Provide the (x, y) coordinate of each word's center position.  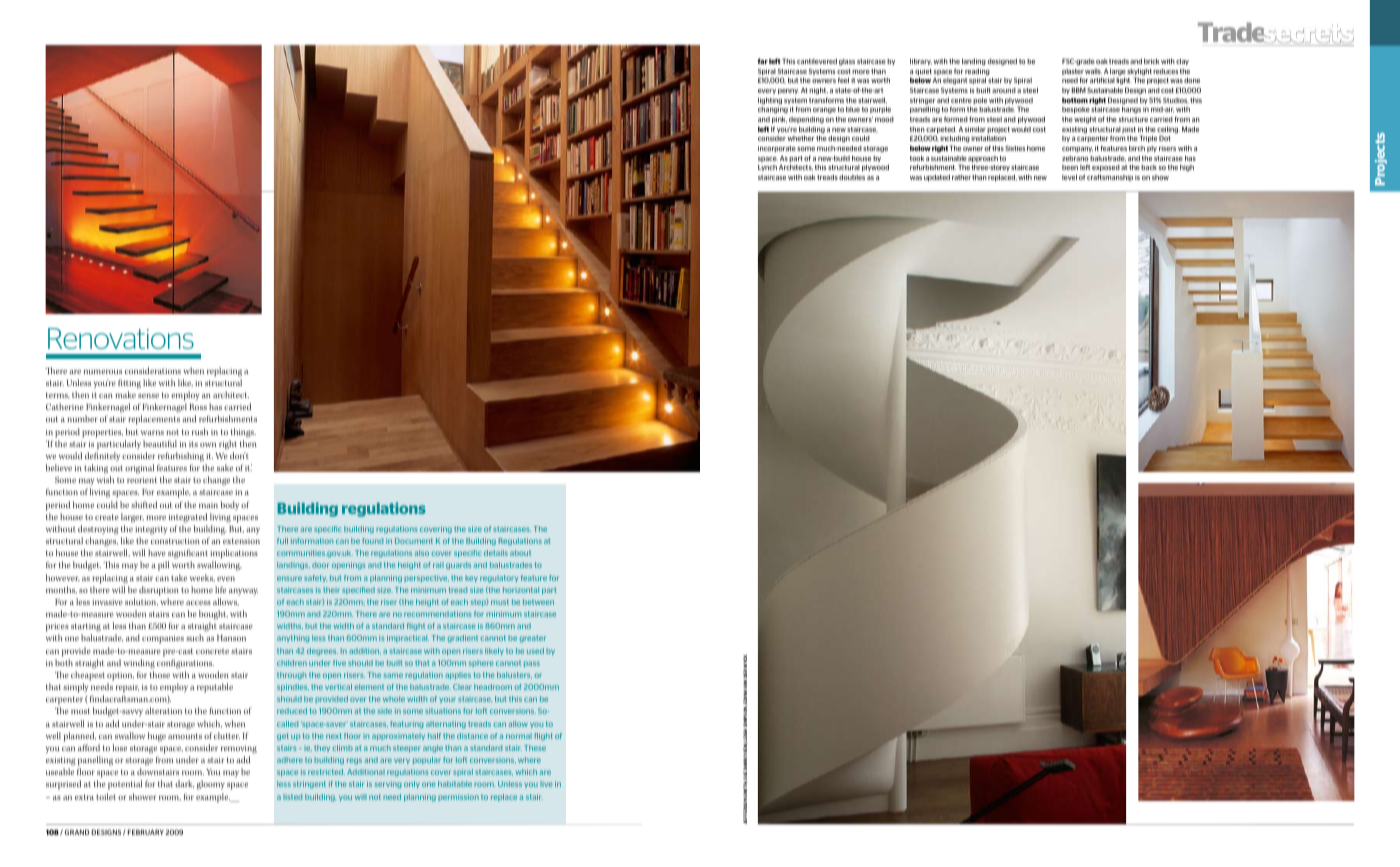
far (763, 61)
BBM (1079, 90)
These (535, 748)
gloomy (211, 785)
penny (788, 91)
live (546, 784)
